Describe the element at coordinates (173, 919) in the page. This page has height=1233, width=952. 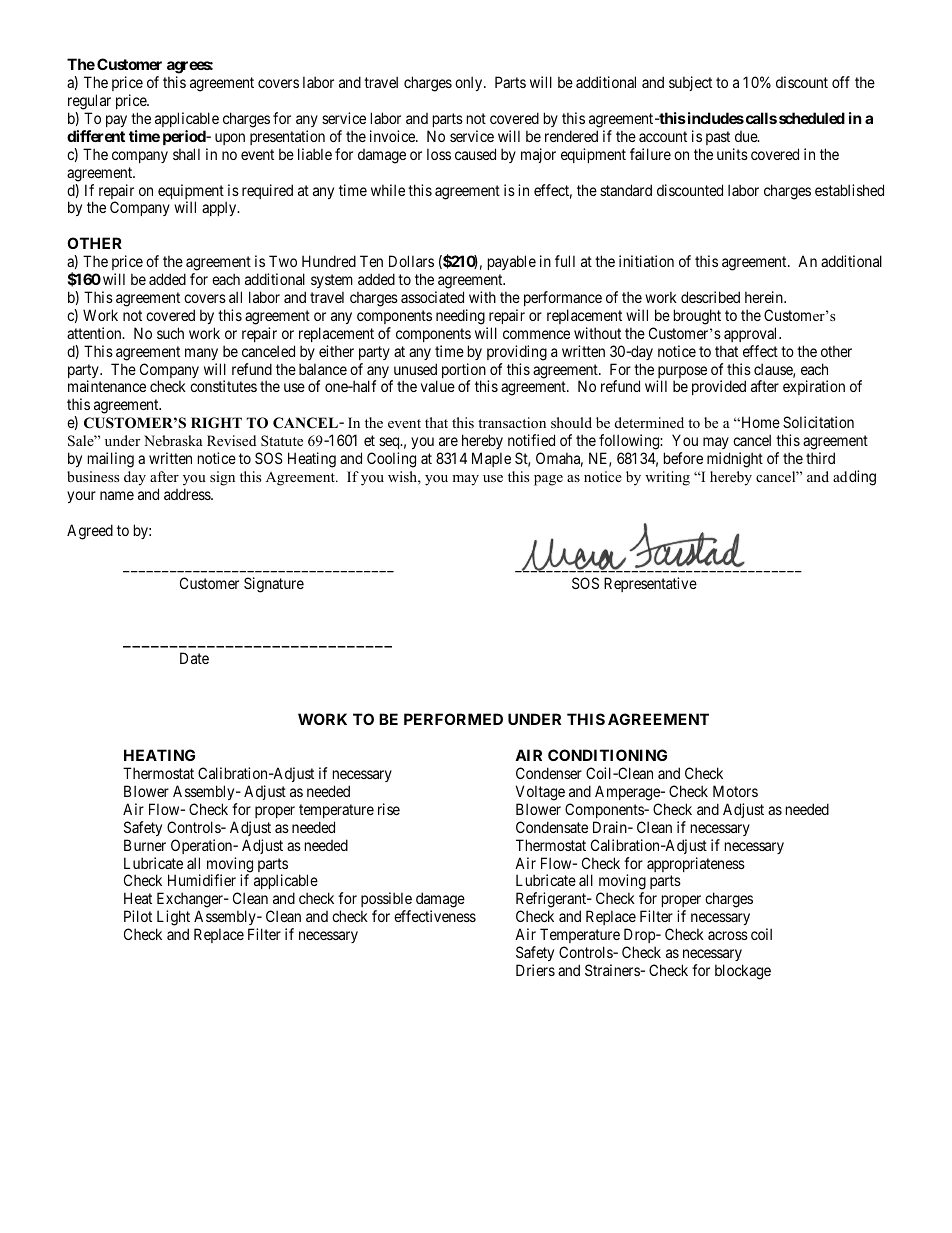
I see `Light` at that location.
